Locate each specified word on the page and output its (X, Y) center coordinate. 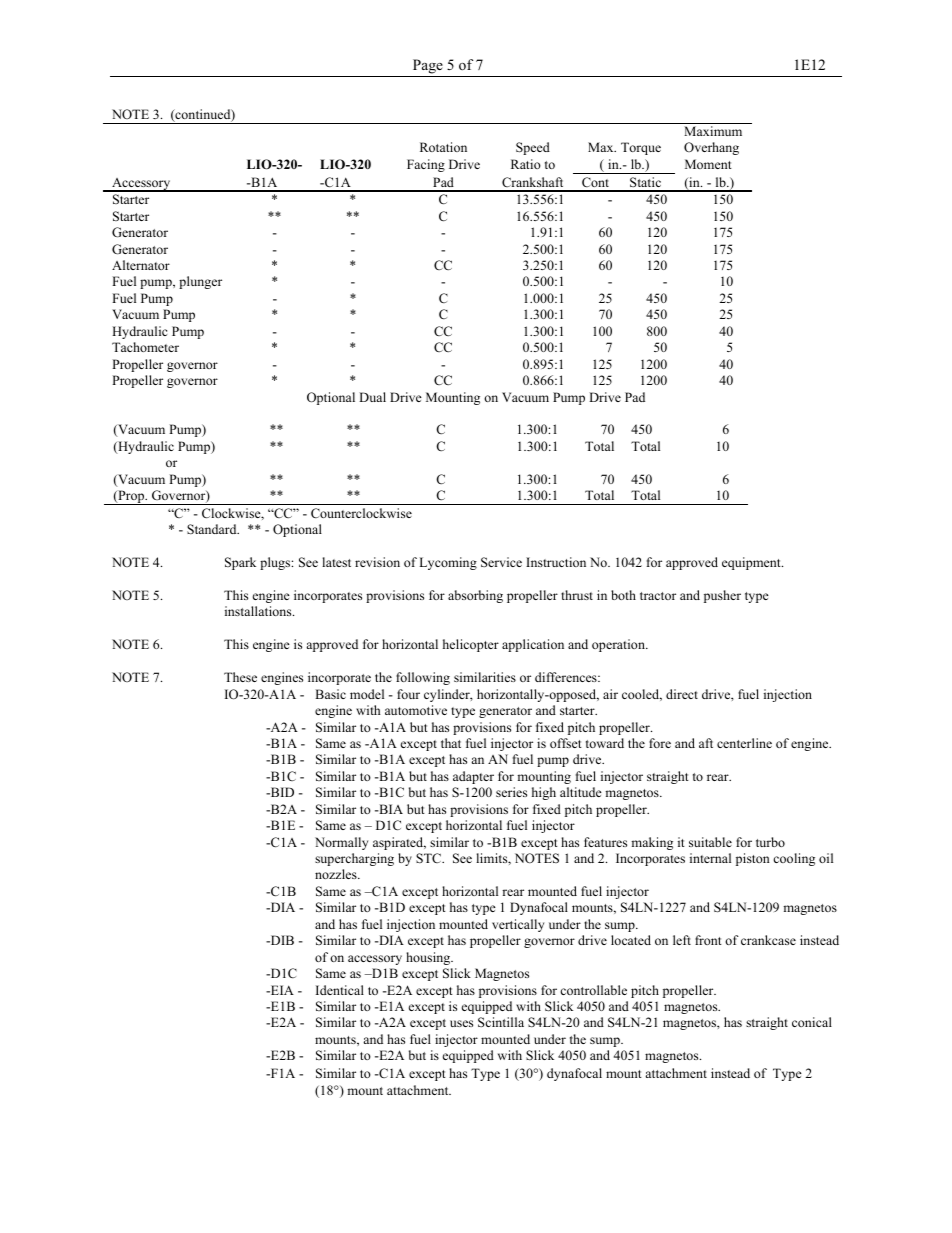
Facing (426, 165)
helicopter (471, 645)
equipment (752, 563)
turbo (770, 842)
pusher (722, 596)
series (511, 792)
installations (259, 611)
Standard (213, 529)
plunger (200, 282)
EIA (281, 990)
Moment (708, 164)
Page (427, 68)
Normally (341, 843)
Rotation (443, 147)
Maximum (713, 131)
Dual (372, 397)
